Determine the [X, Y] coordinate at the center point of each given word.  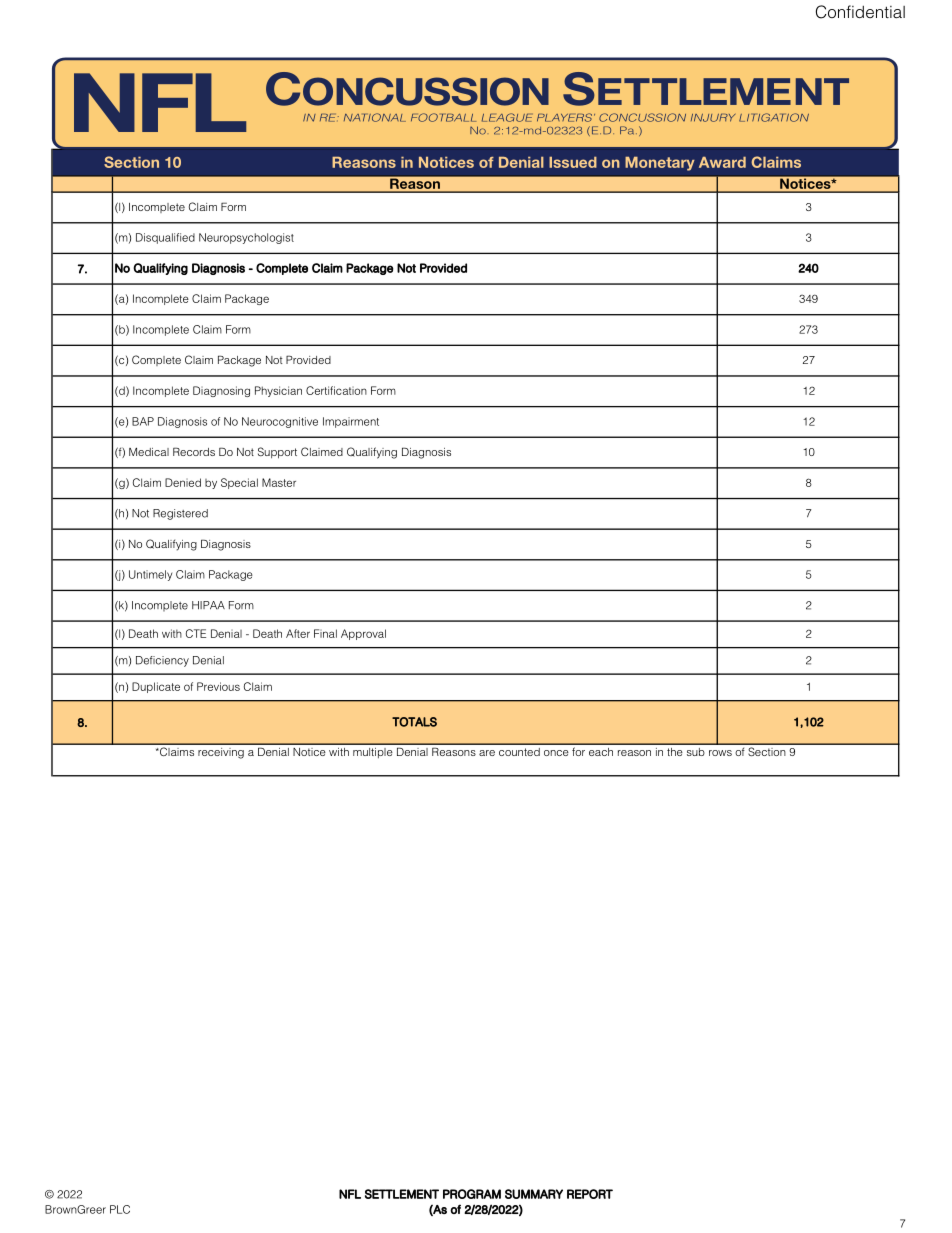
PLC [120, 1209]
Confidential [860, 12]
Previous [218, 686]
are [487, 753]
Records [194, 451]
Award [722, 162]
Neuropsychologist [246, 238]
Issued [573, 162]
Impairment [351, 422]
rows [720, 753]
